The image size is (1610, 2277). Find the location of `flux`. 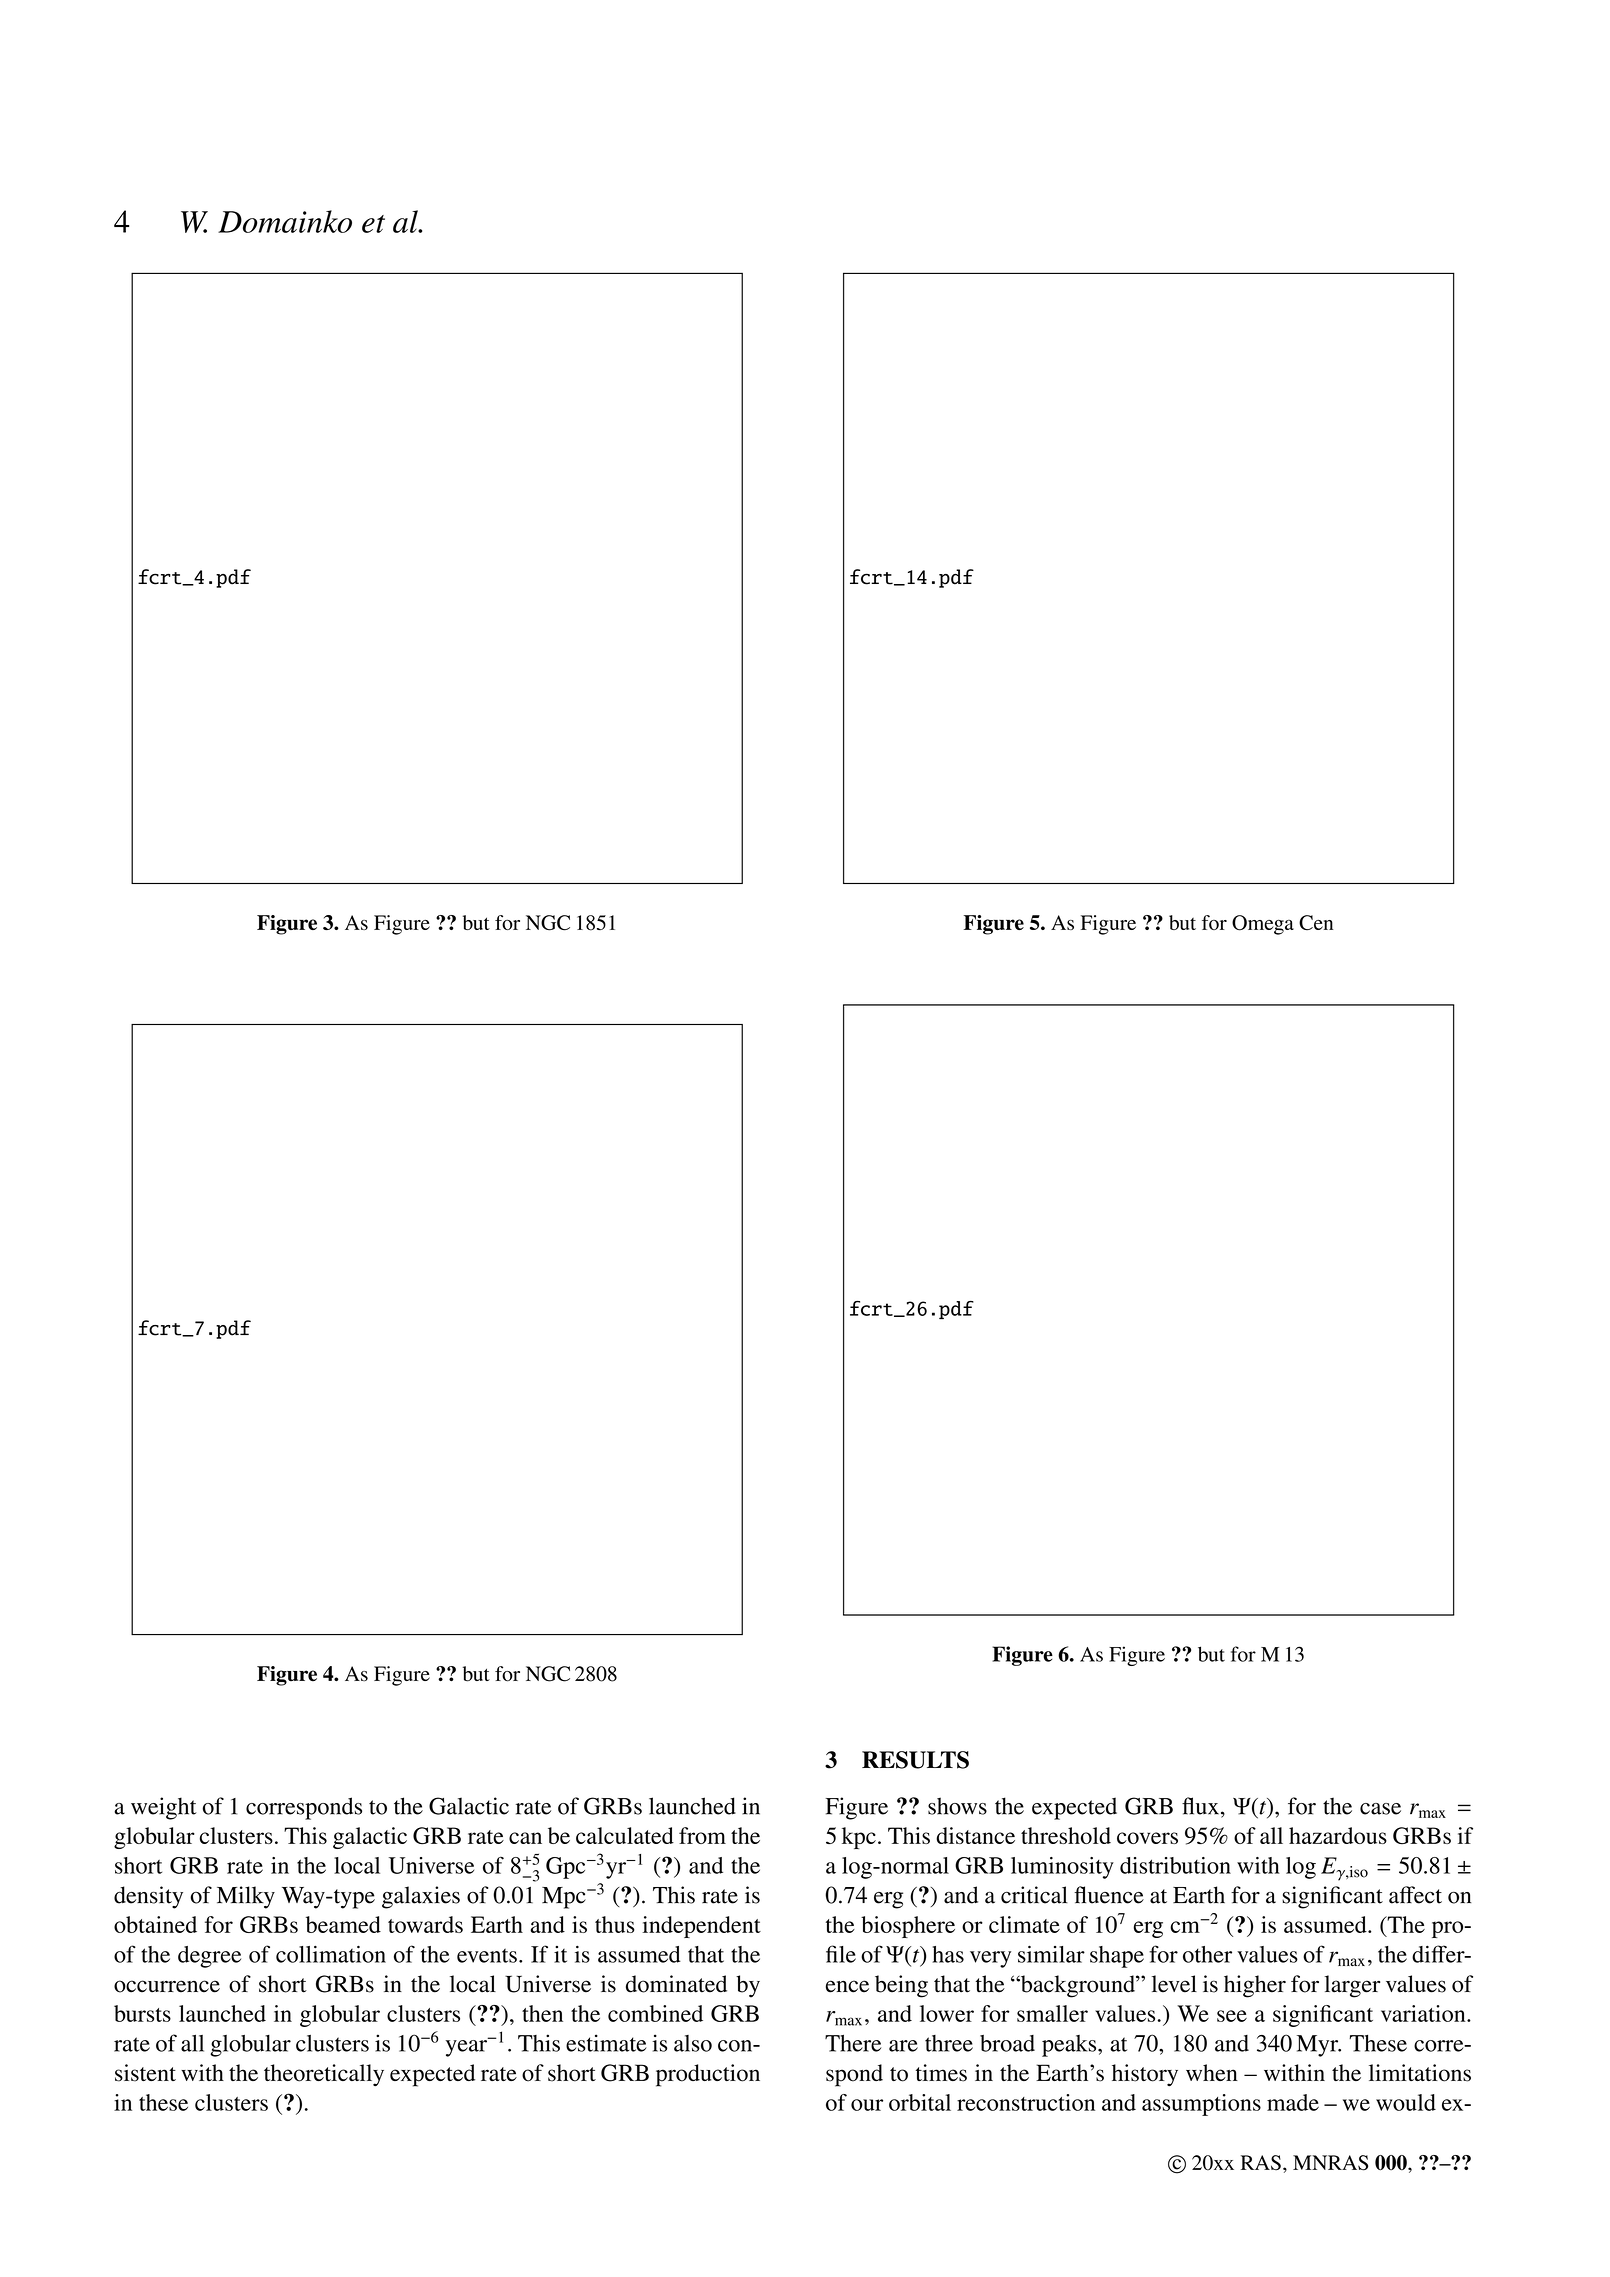

flux is located at coordinates (1202, 1807).
